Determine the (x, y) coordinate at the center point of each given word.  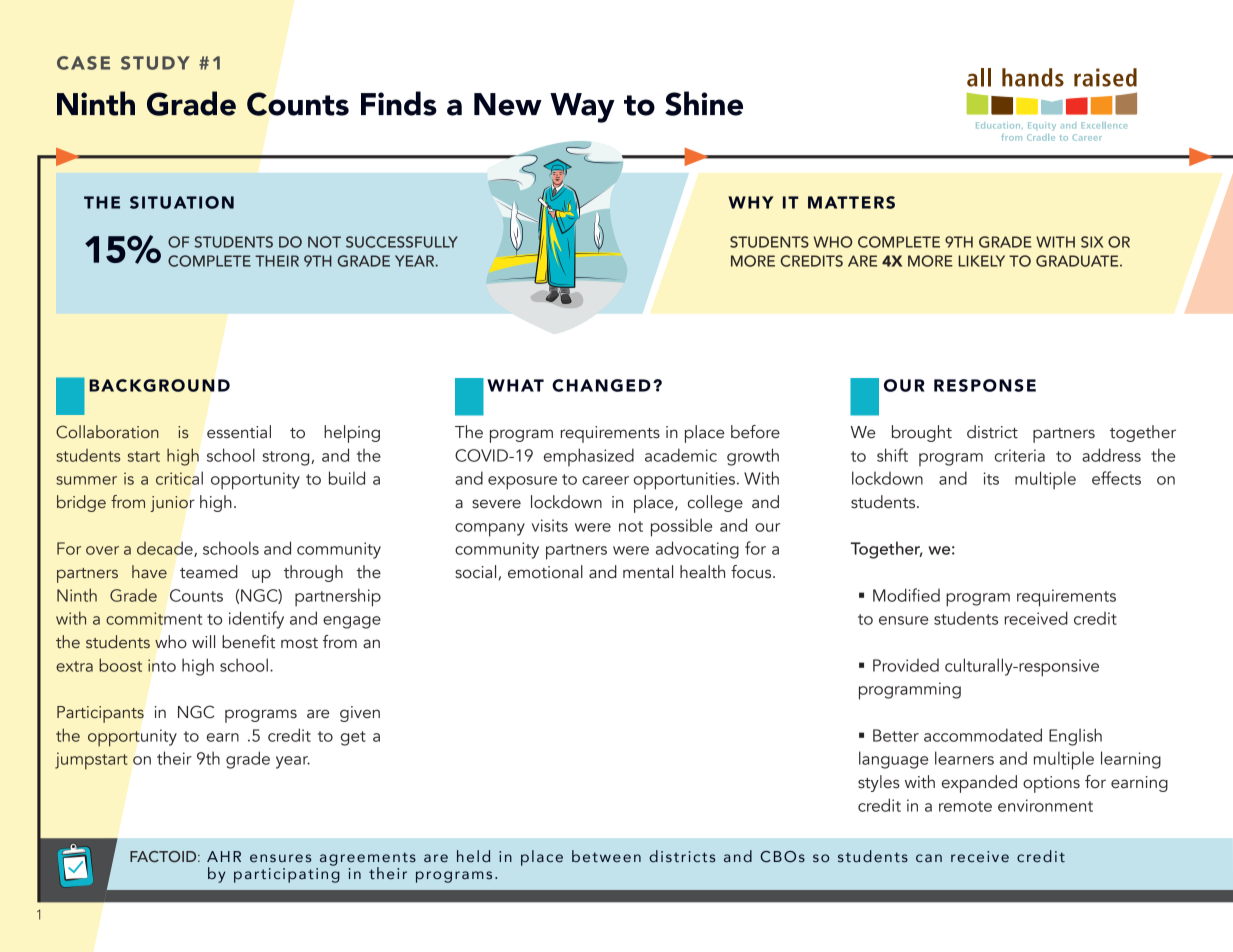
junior (172, 504)
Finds (399, 103)
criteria (1020, 455)
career (605, 480)
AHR (224, 856)
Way (582, 108)
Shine (704, 103)
